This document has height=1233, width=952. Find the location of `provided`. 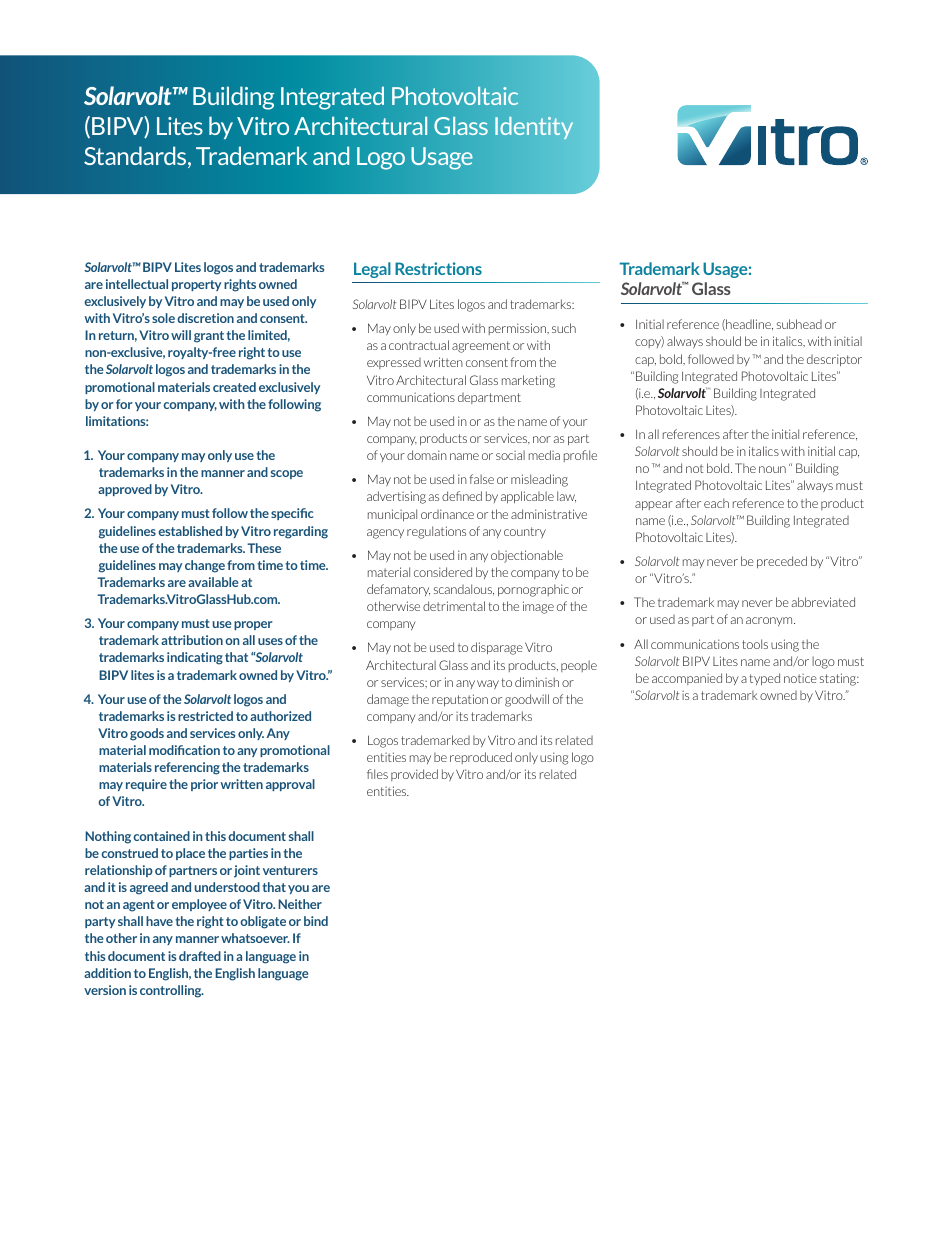

provided is located at coordinates (414, 775).
